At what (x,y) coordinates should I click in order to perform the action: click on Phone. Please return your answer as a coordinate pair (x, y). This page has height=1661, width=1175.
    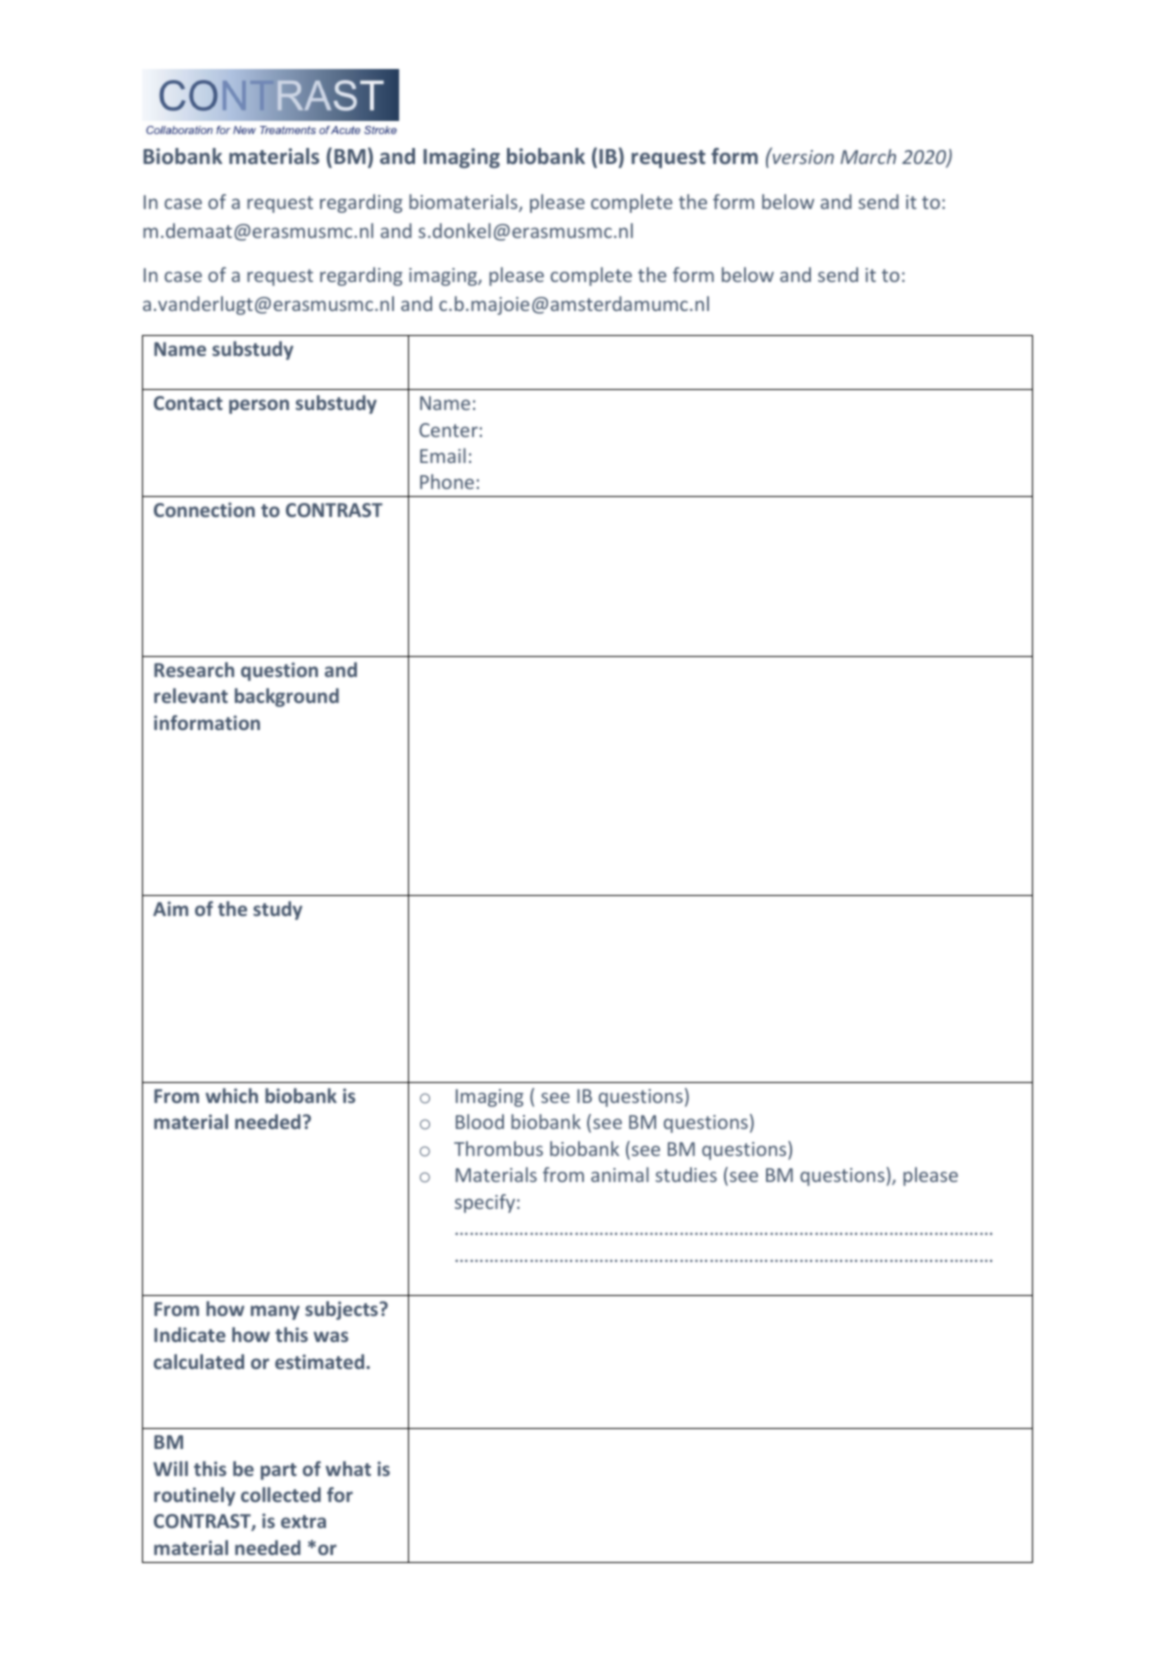
    Looking at the image, I should click on (447, 481).
